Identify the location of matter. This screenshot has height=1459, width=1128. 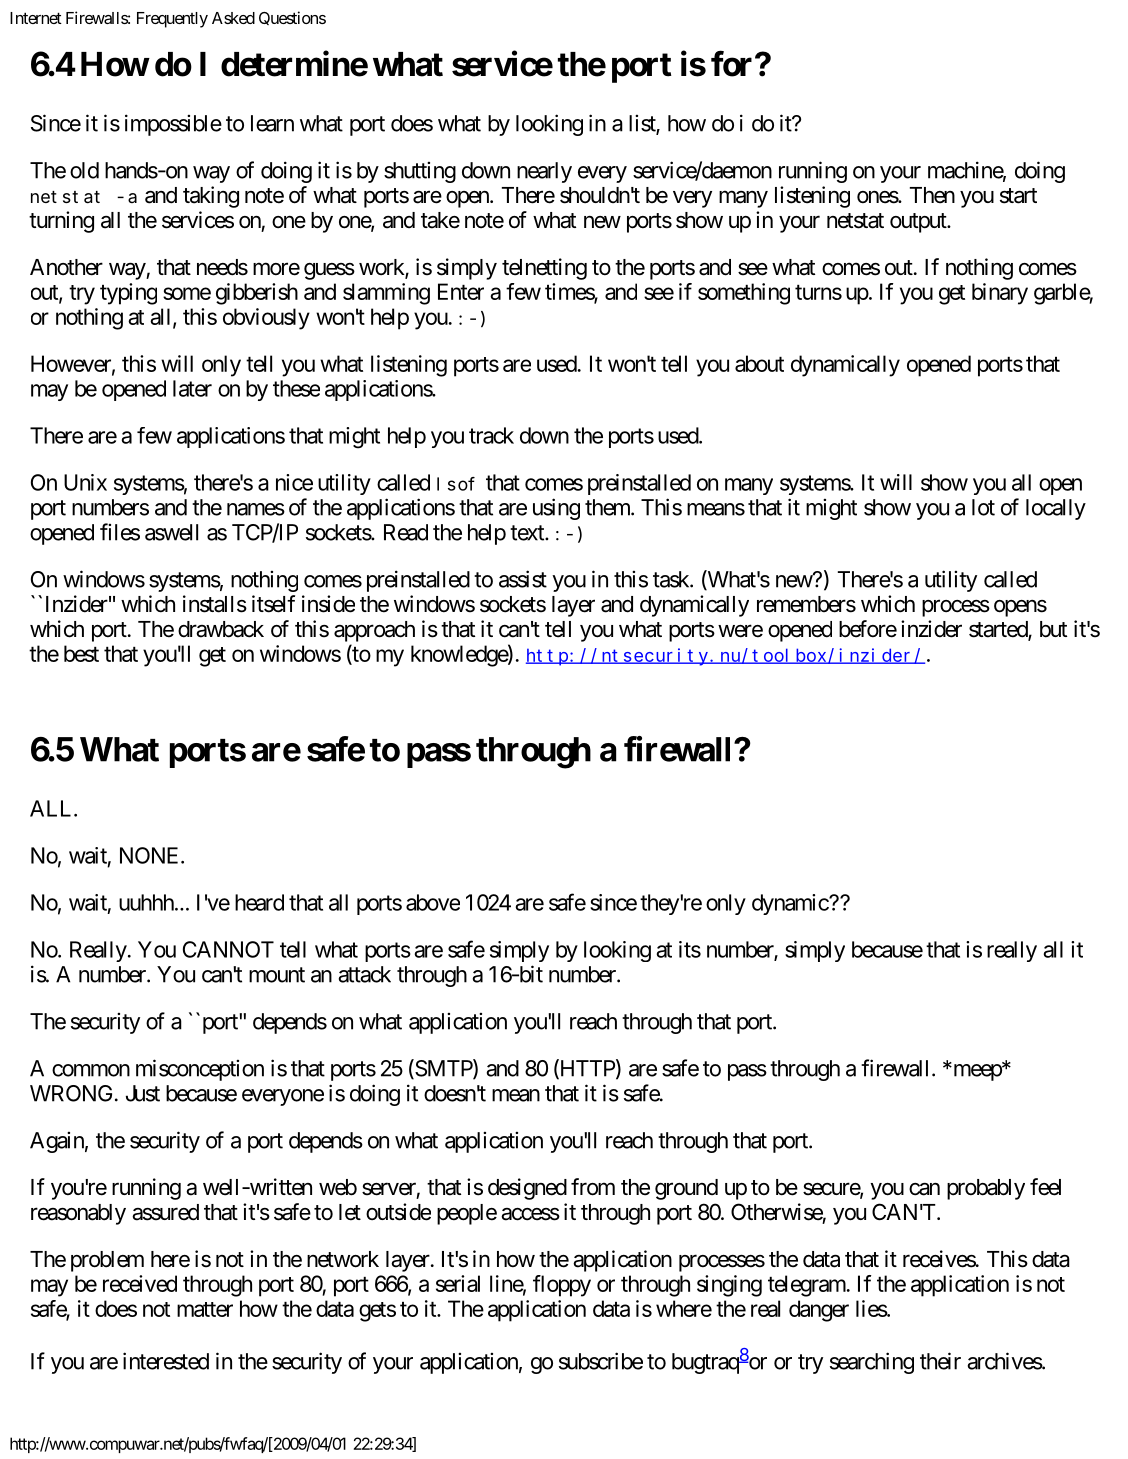
(205, 1309).
